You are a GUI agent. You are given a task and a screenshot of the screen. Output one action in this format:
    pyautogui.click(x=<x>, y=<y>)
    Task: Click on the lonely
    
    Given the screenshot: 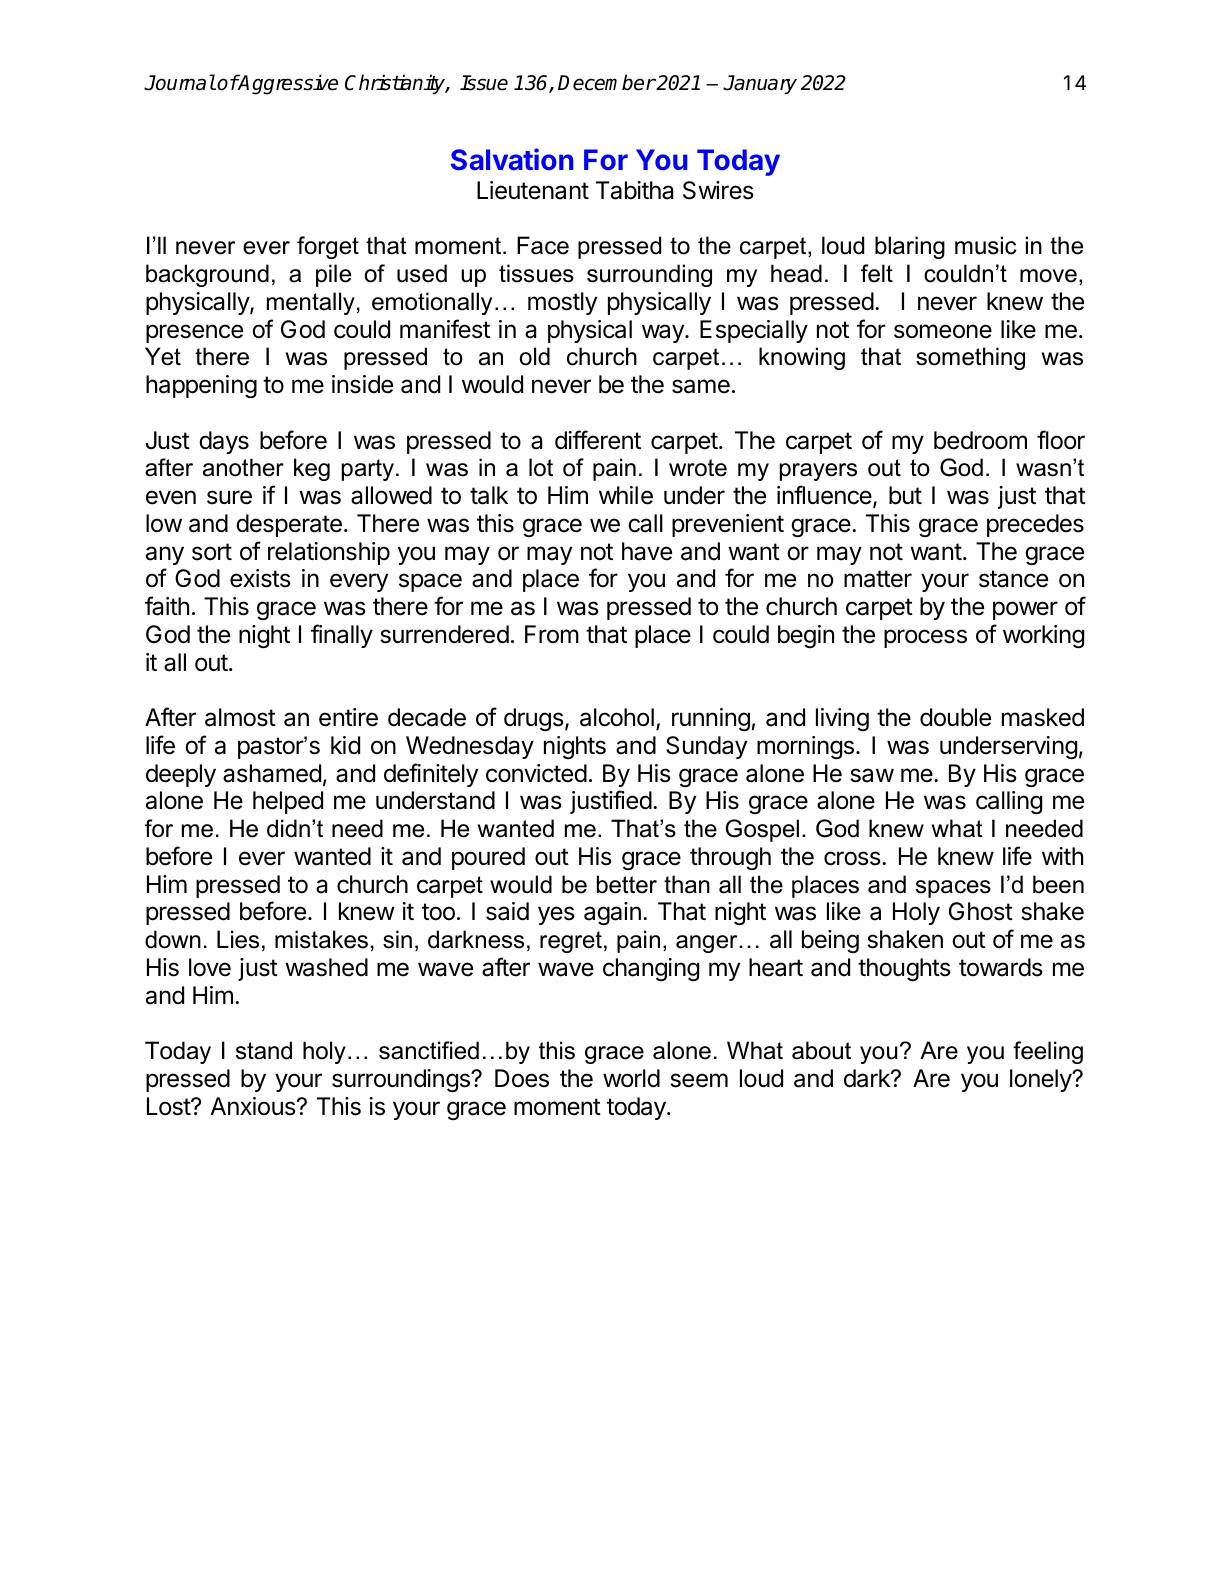 What is the action you would take?
    pyautogui.click(x=1041, y=1080)
